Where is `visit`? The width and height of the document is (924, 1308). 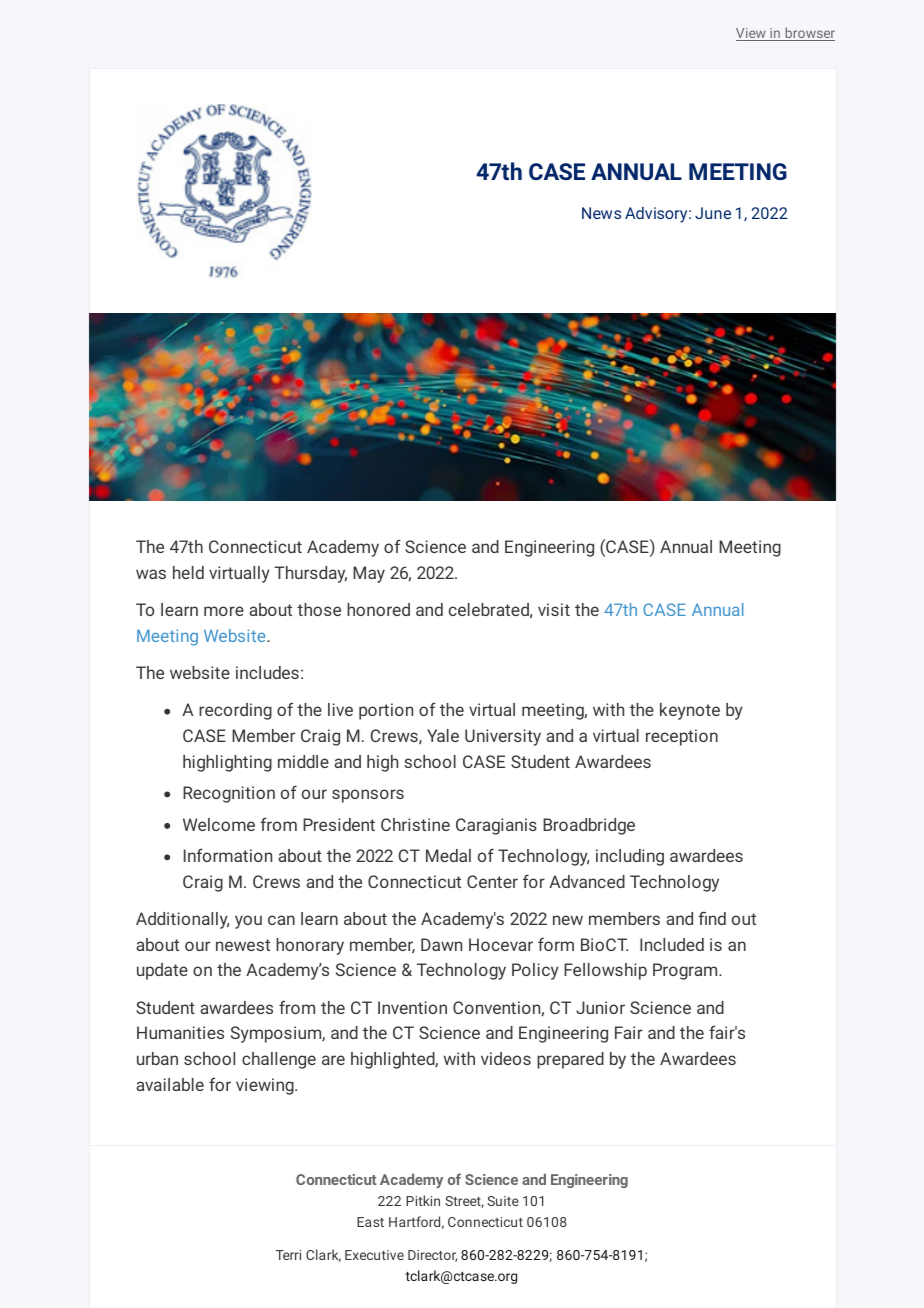
visit is located at coordinates (554, 609).
